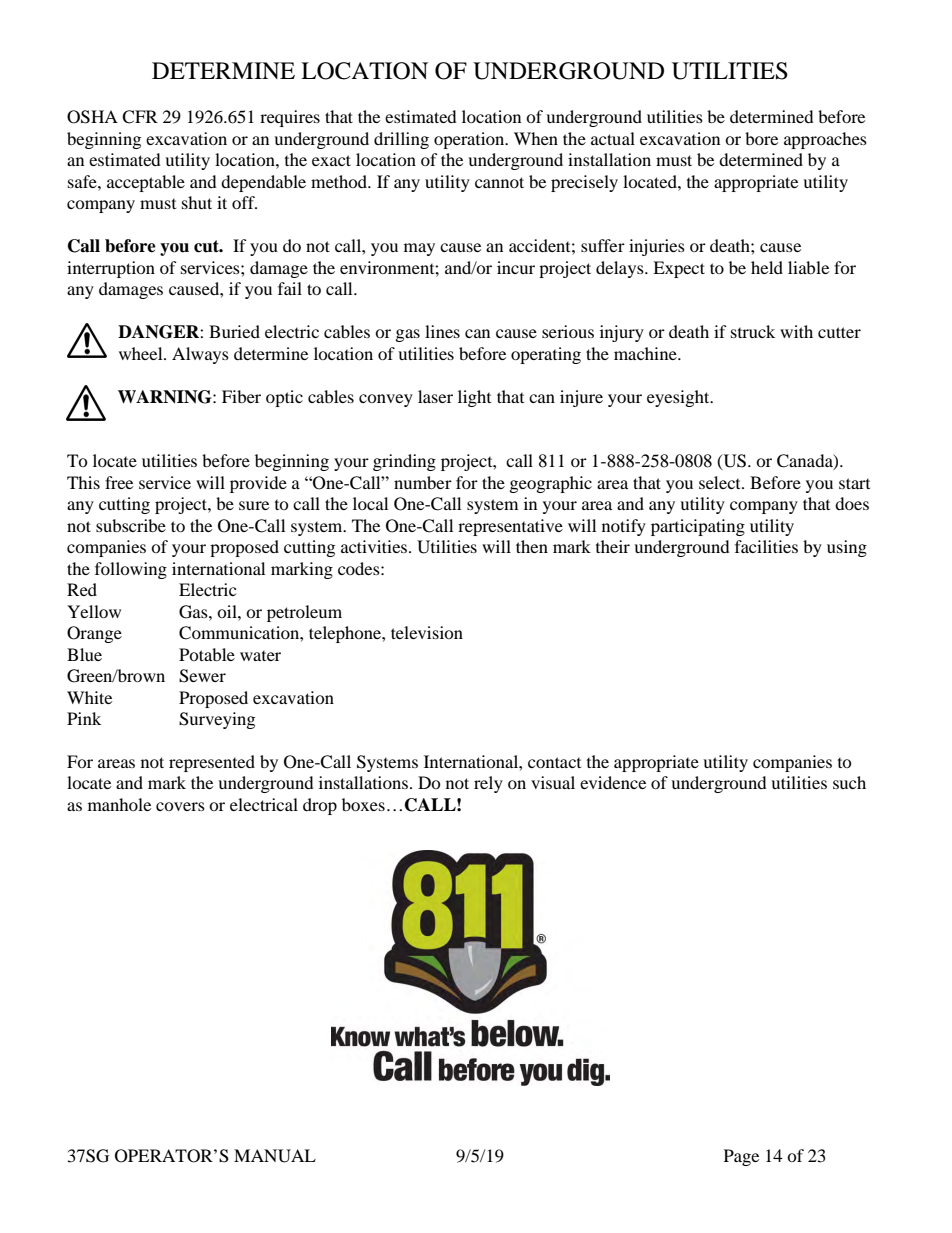  What do you see at coordinates (470, 140) in the screenshot?
I see `operation` at bounding box center [470, 140].
